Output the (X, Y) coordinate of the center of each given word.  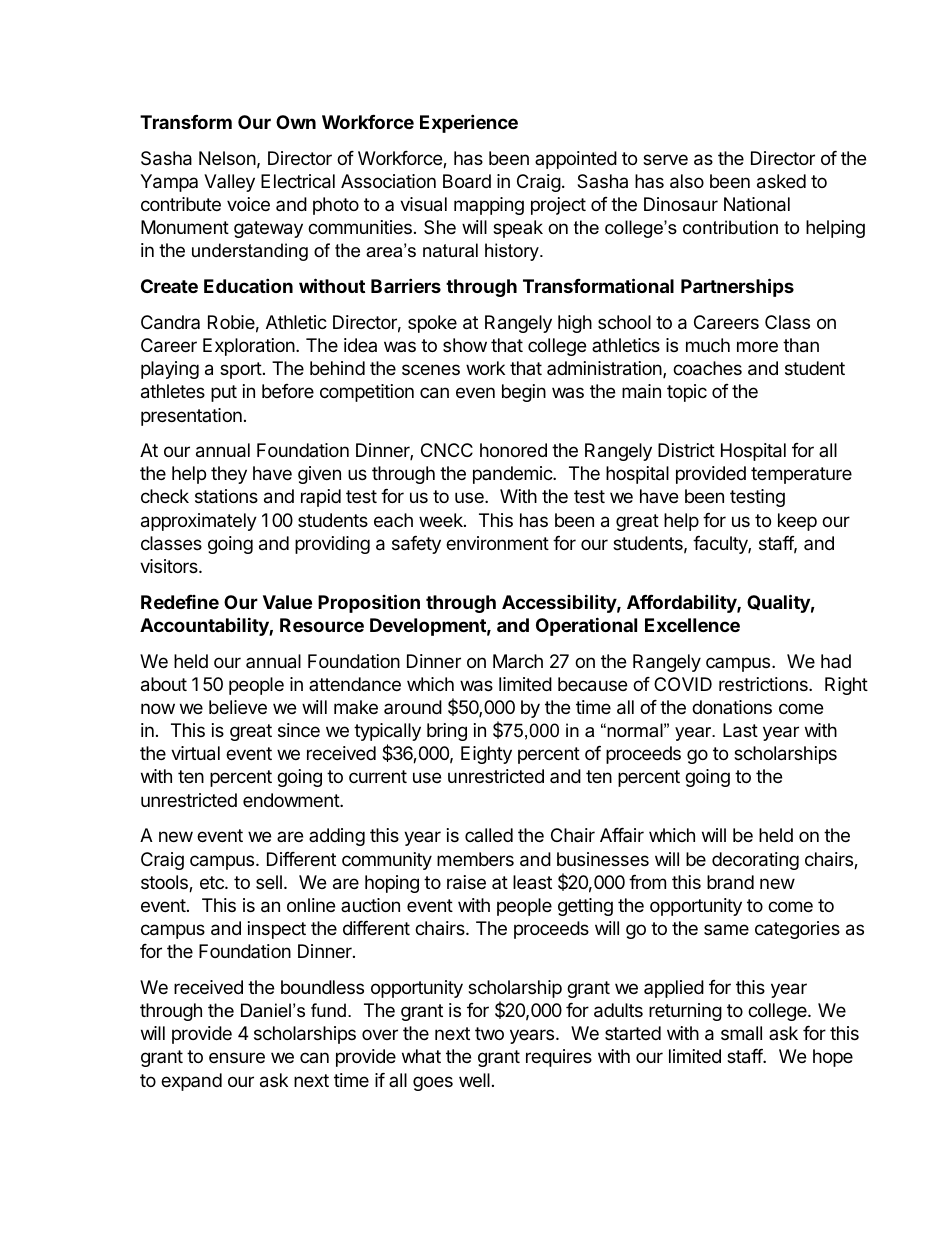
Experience (469, 123)
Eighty (486, 755)
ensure (237, 1057)
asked (781, 181)
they (229, 475)
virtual (195, 753)
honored (513, 450)
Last (740, 730)
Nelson (227, 158)
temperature (801, 475)
